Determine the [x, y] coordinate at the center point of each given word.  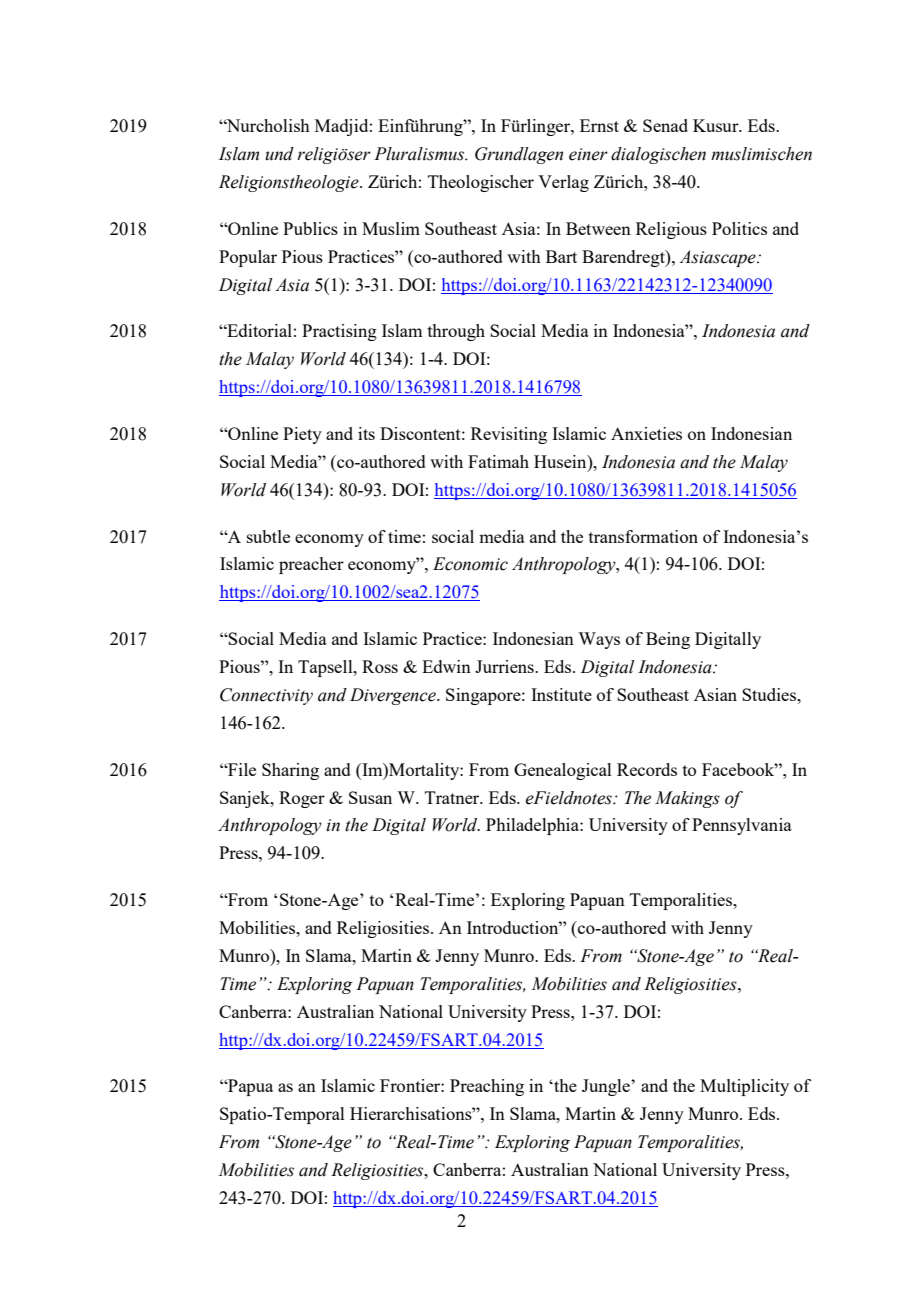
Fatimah [498, 461]
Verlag [563, 183]
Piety [302, 435]
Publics [310, 228]
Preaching [487, 1087]
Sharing [290, 771]
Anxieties [646, 433]
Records [647, 769]
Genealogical [563, 771]
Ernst [599, 125]
